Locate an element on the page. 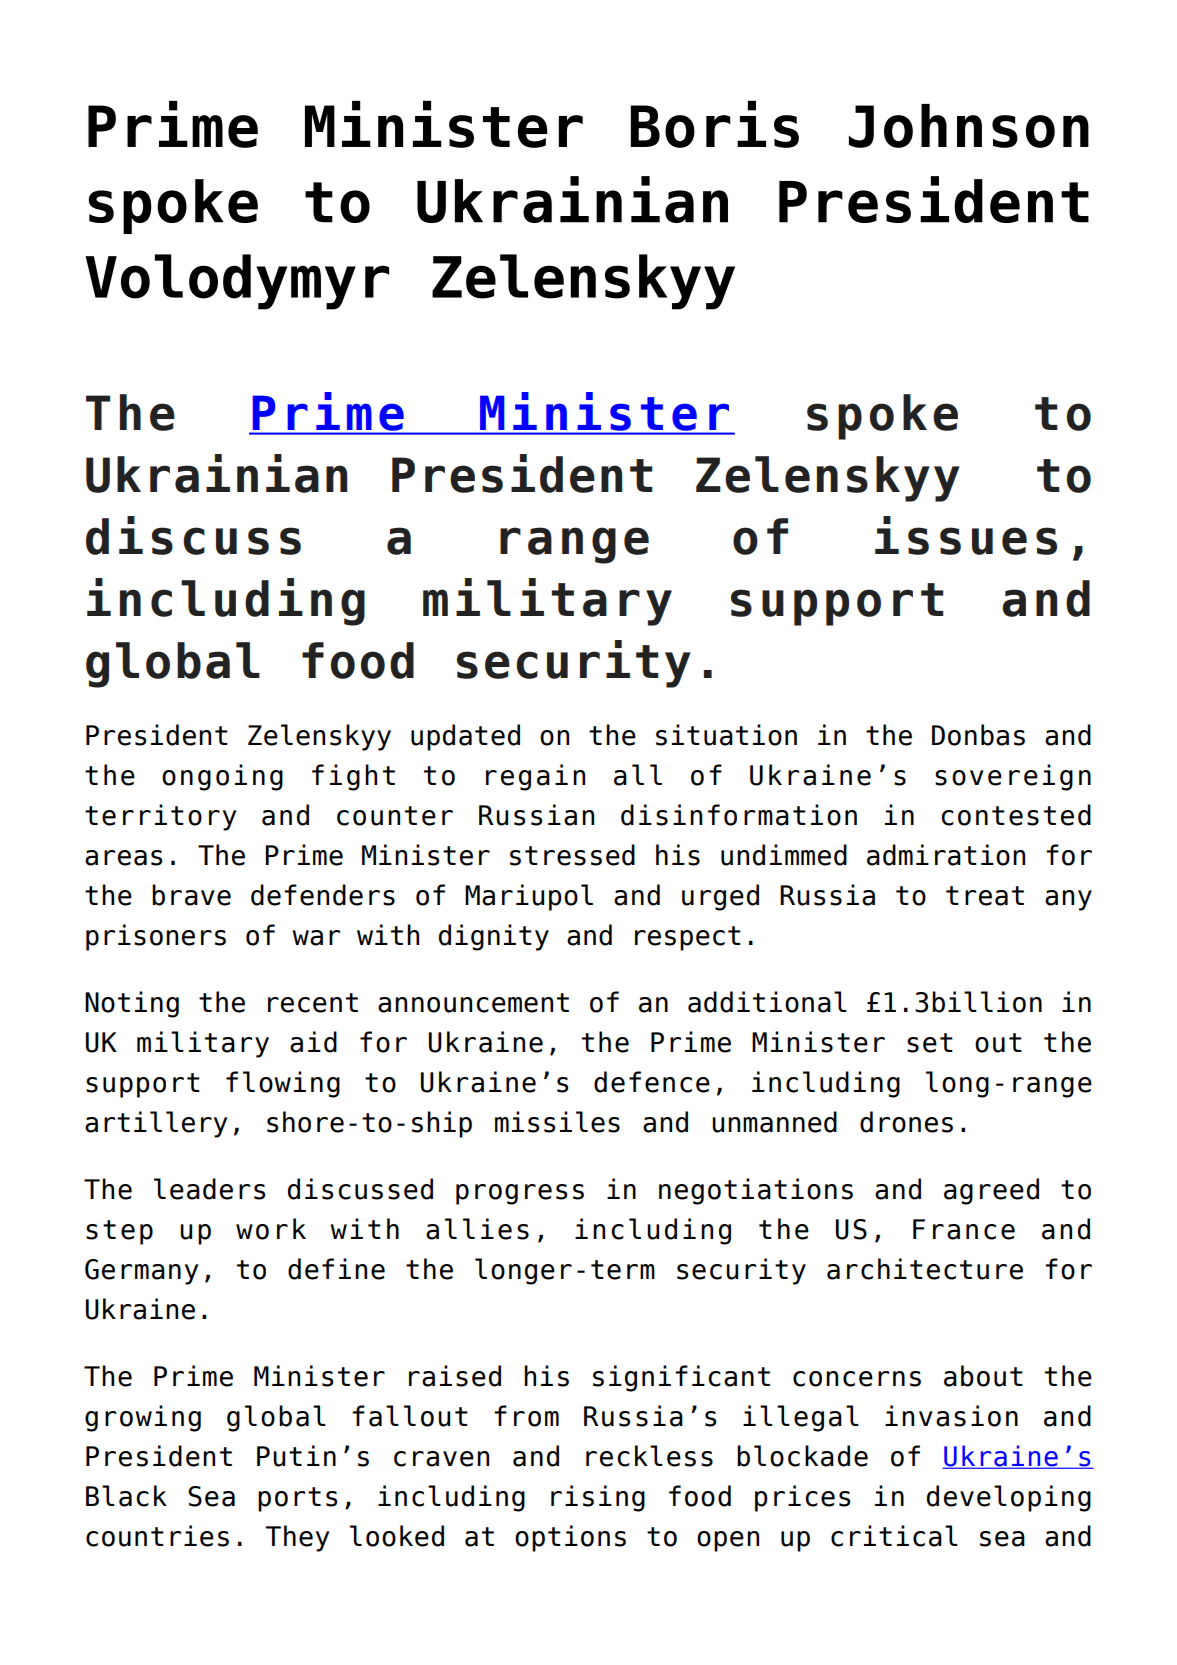  Boris is located at coordinates (715, 124).
